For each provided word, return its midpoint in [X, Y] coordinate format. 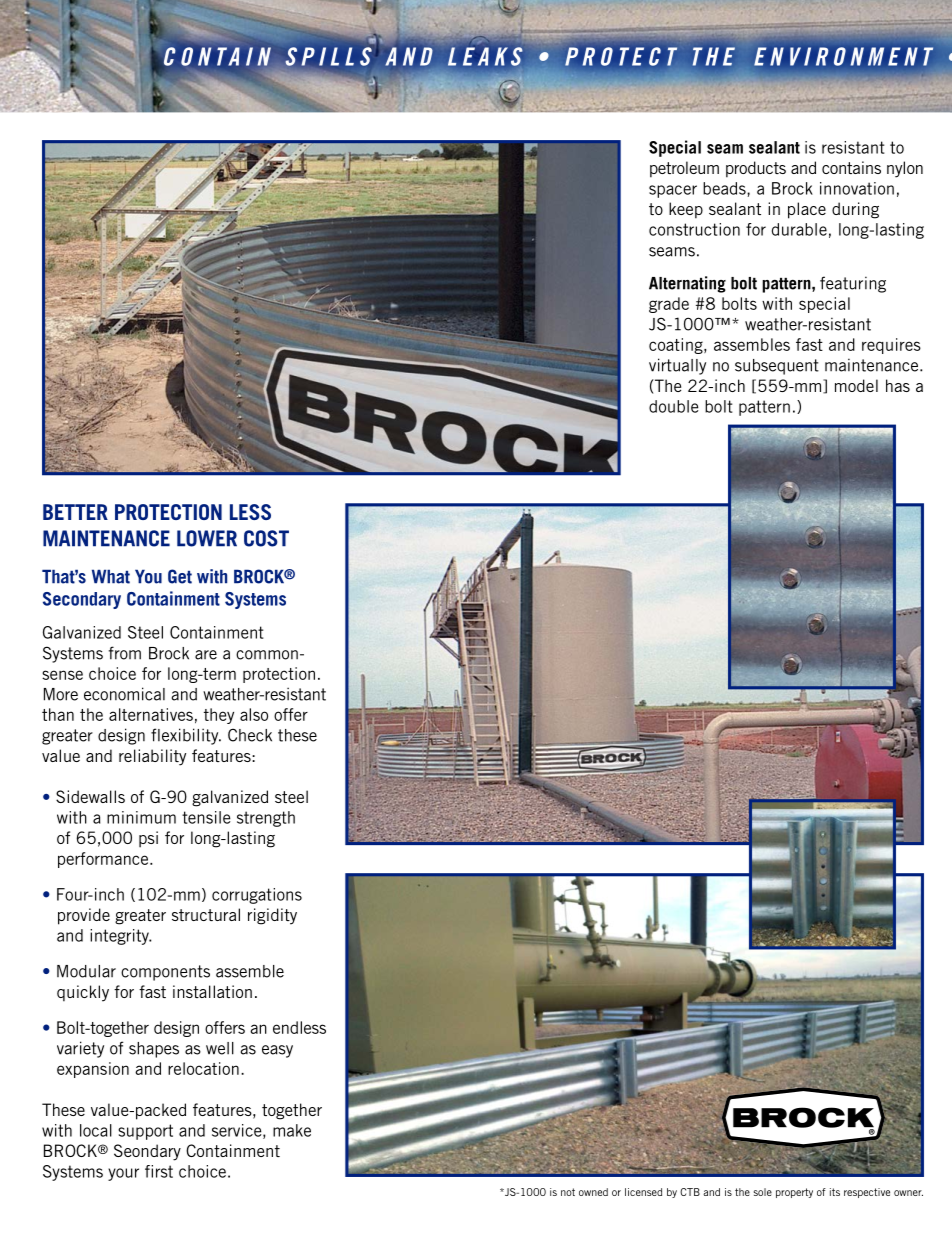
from [125, 653]
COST [266, 538]
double [673, 406]
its [835, 1192]
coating [677, 346]
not [568, 1192]
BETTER [75, 512]
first [159, 1171]
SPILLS [328, 56]
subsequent [777, 367]
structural [206, 914]
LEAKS [485, 56]
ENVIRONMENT [843, 56]
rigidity [272, 916]
